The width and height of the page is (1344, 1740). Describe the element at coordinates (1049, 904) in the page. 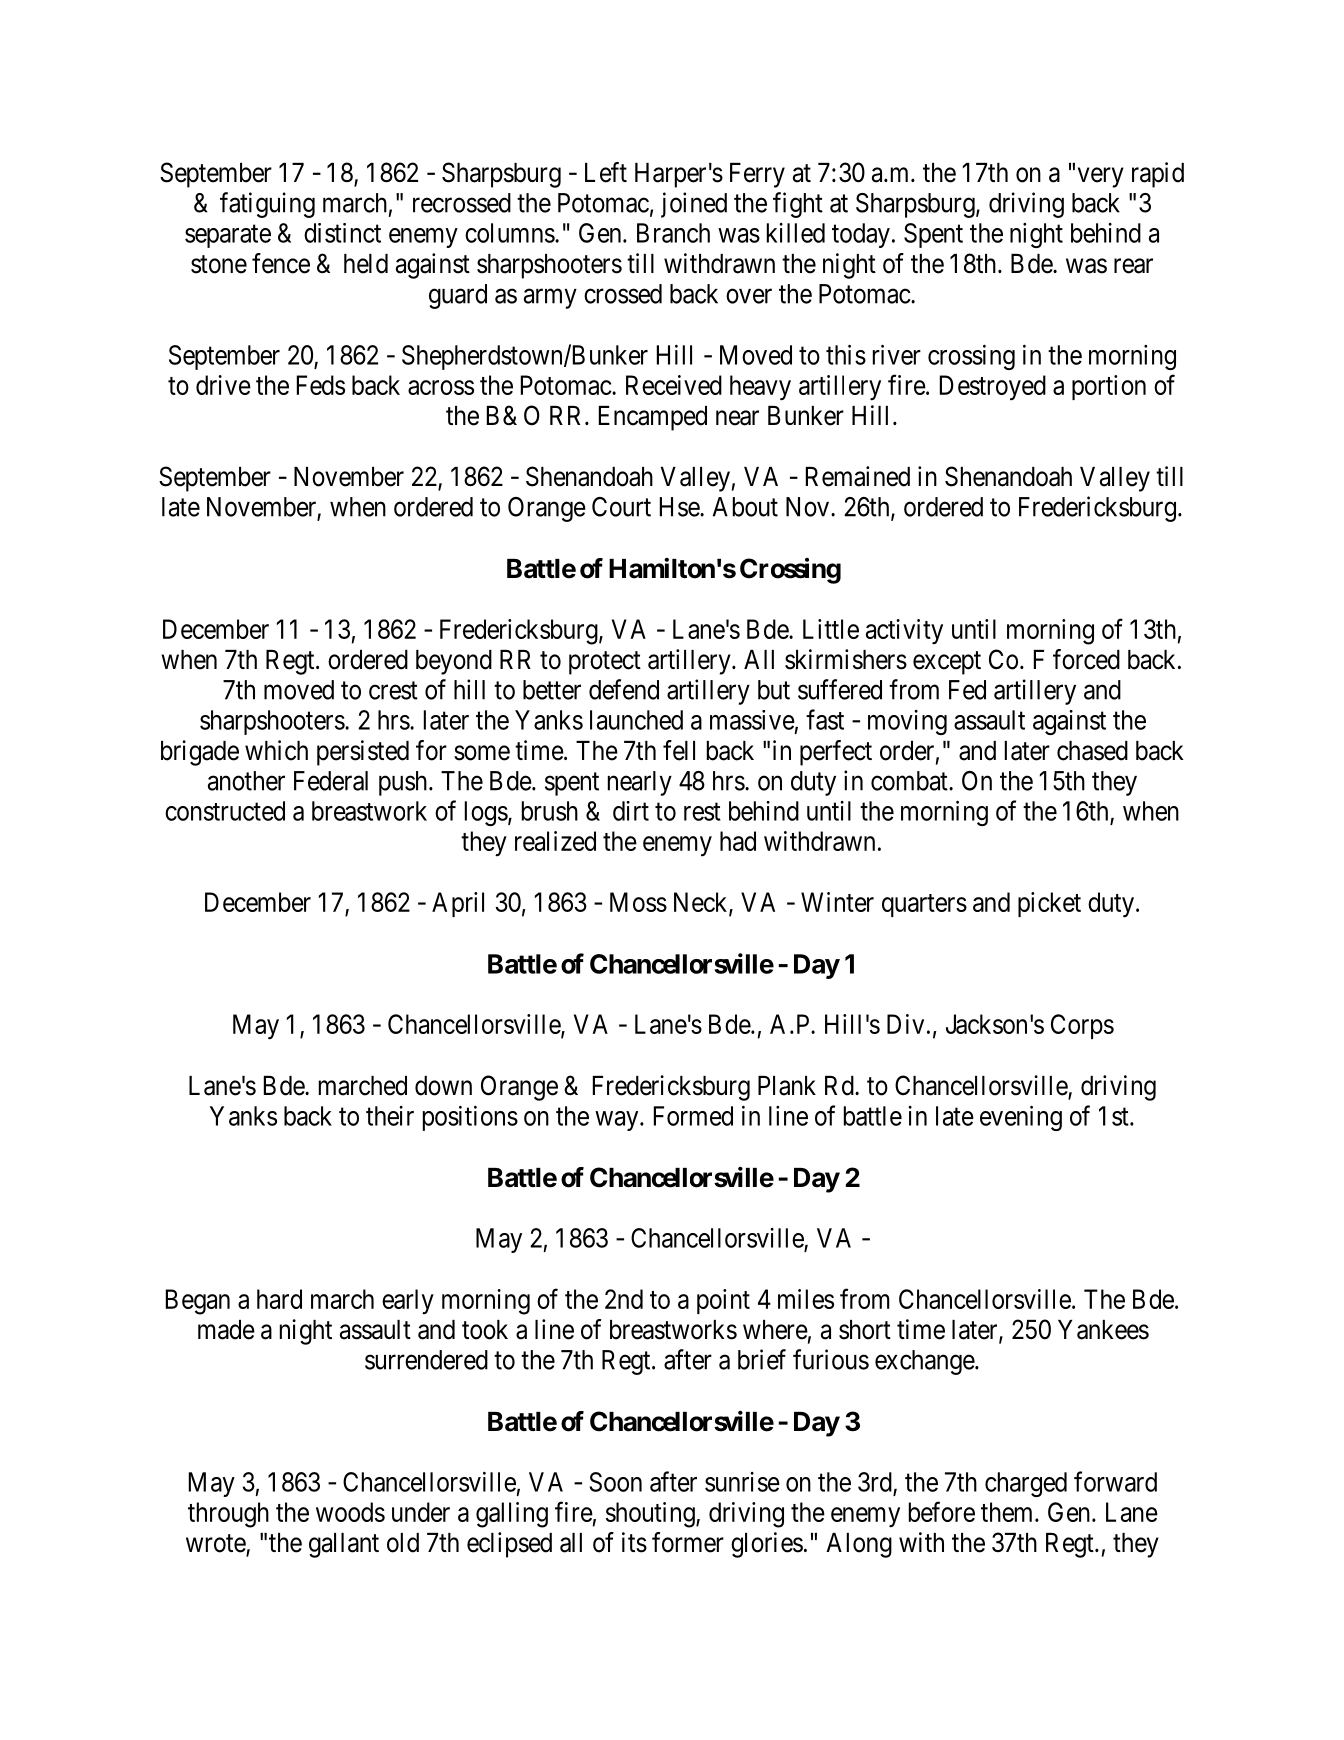

I see `picket` at that location.
